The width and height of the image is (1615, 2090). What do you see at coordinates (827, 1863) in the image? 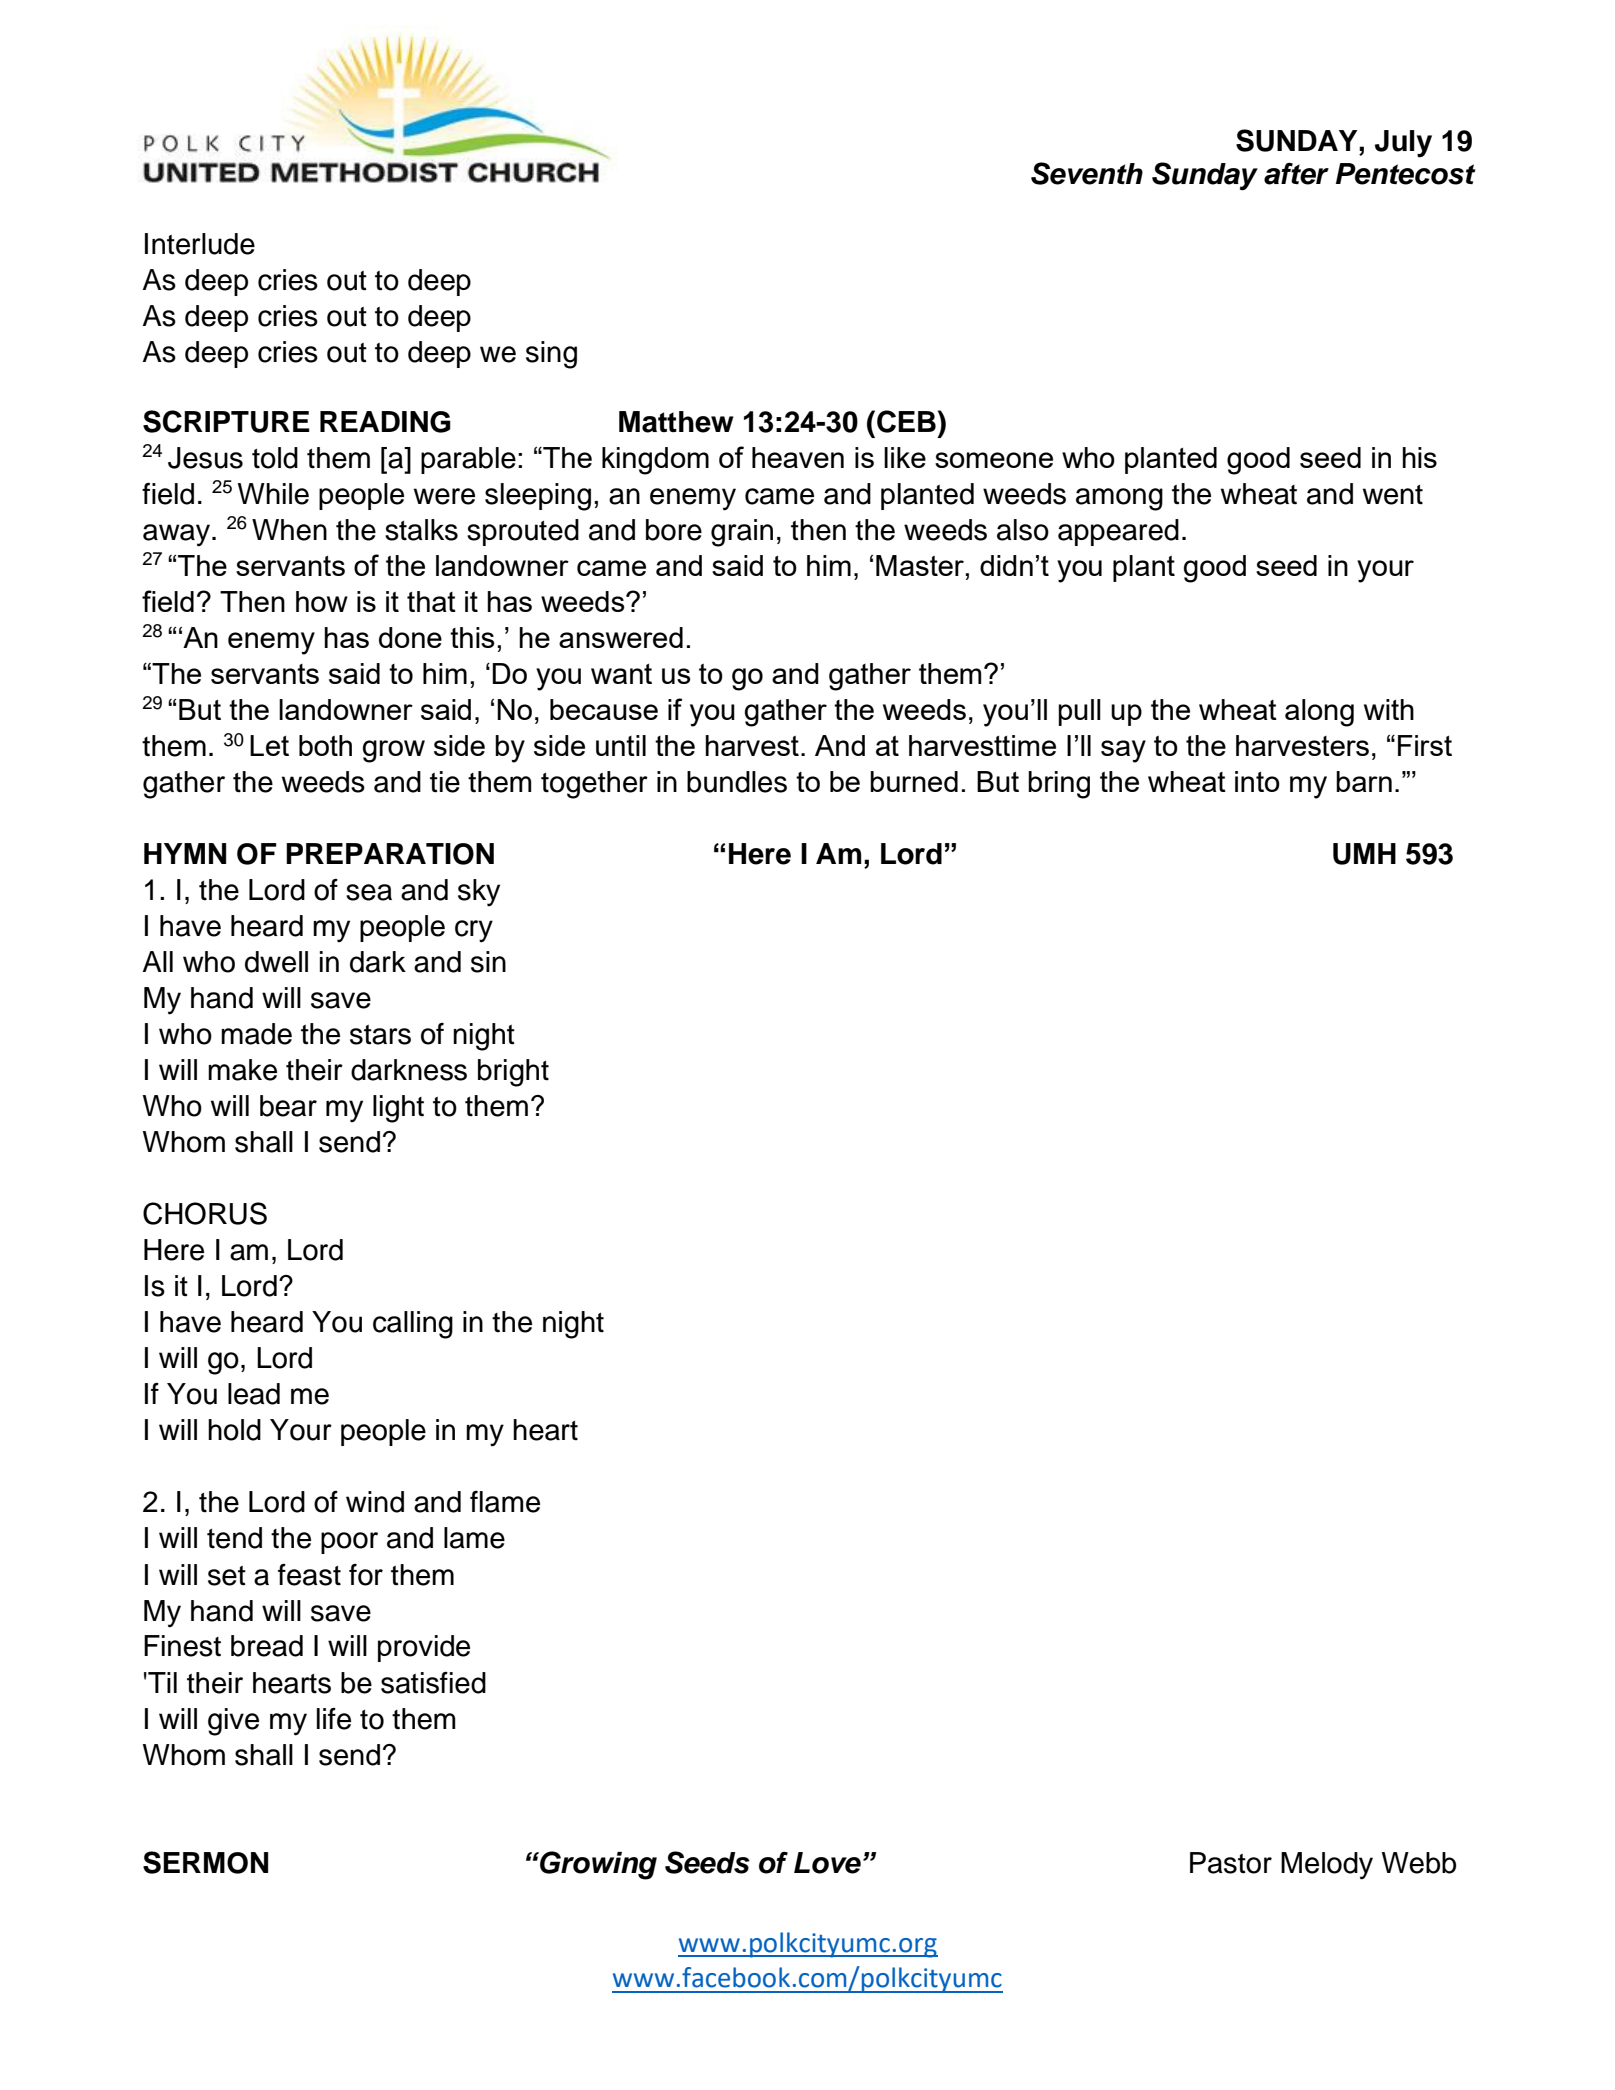
I see `Love` at bounding box center [827, 1863].
